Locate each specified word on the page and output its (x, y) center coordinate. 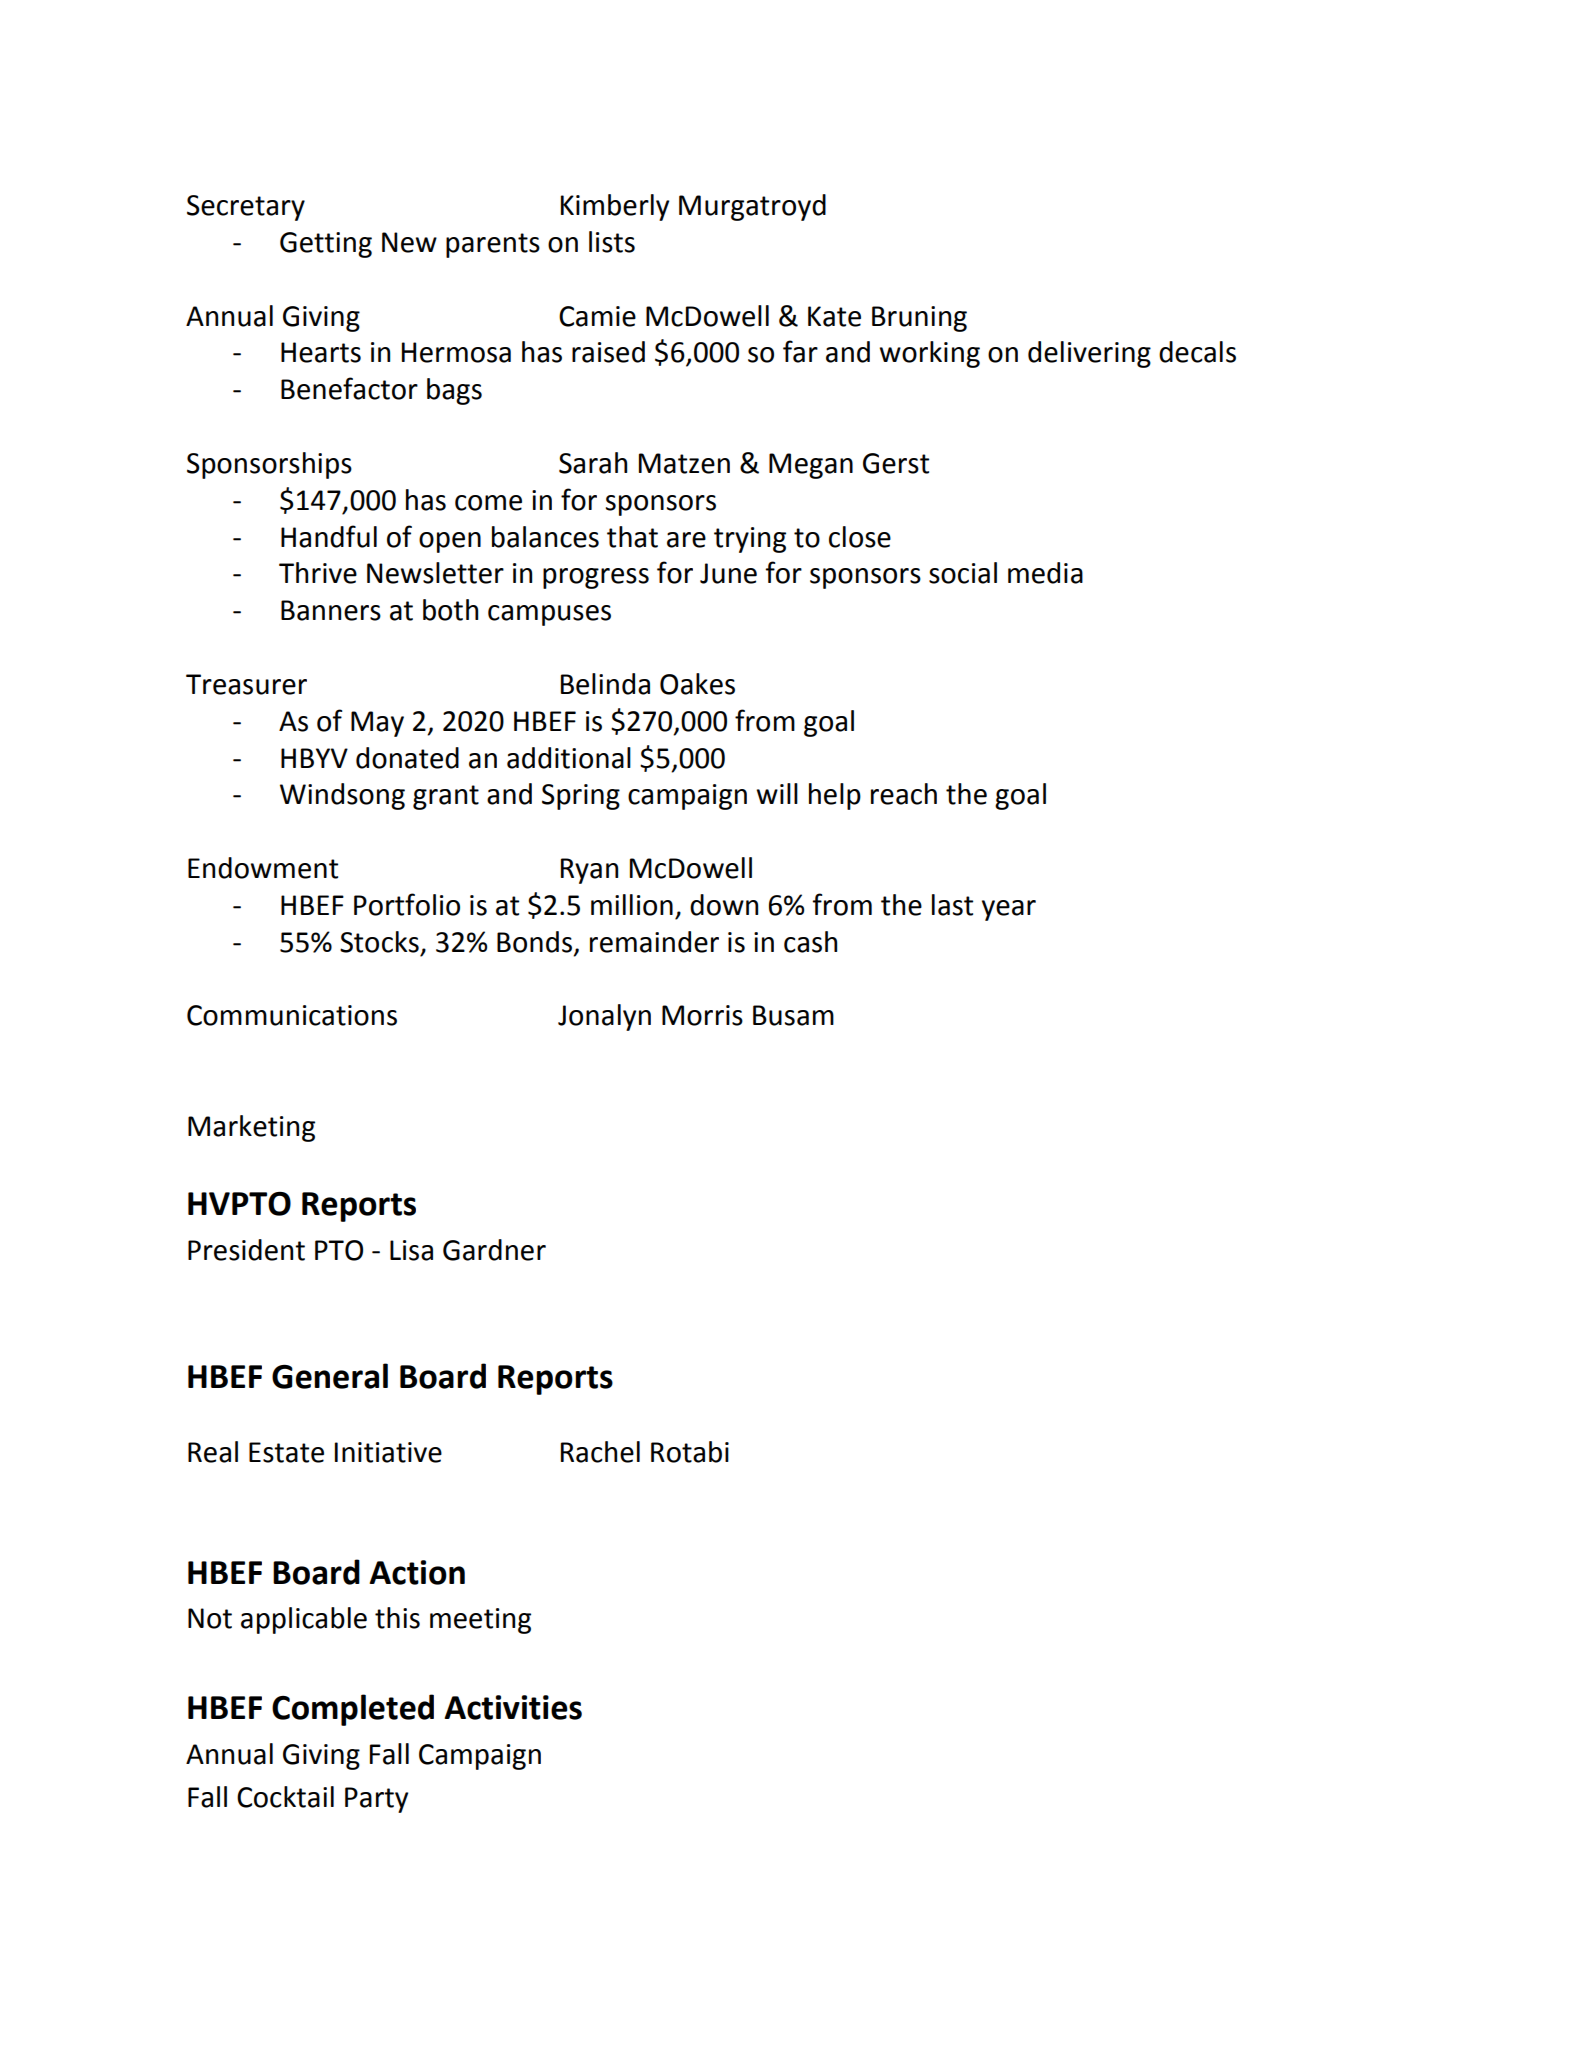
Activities (513, 1707)
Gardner (494, 1250)
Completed (353, 1710)
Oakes (697, 684)
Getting (326, 245)
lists (612, 242)
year (1009, 910)
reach (904, 794)
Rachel (600, 1452)
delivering (1089, 354)
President (246, 1250)
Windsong (342, 796)
